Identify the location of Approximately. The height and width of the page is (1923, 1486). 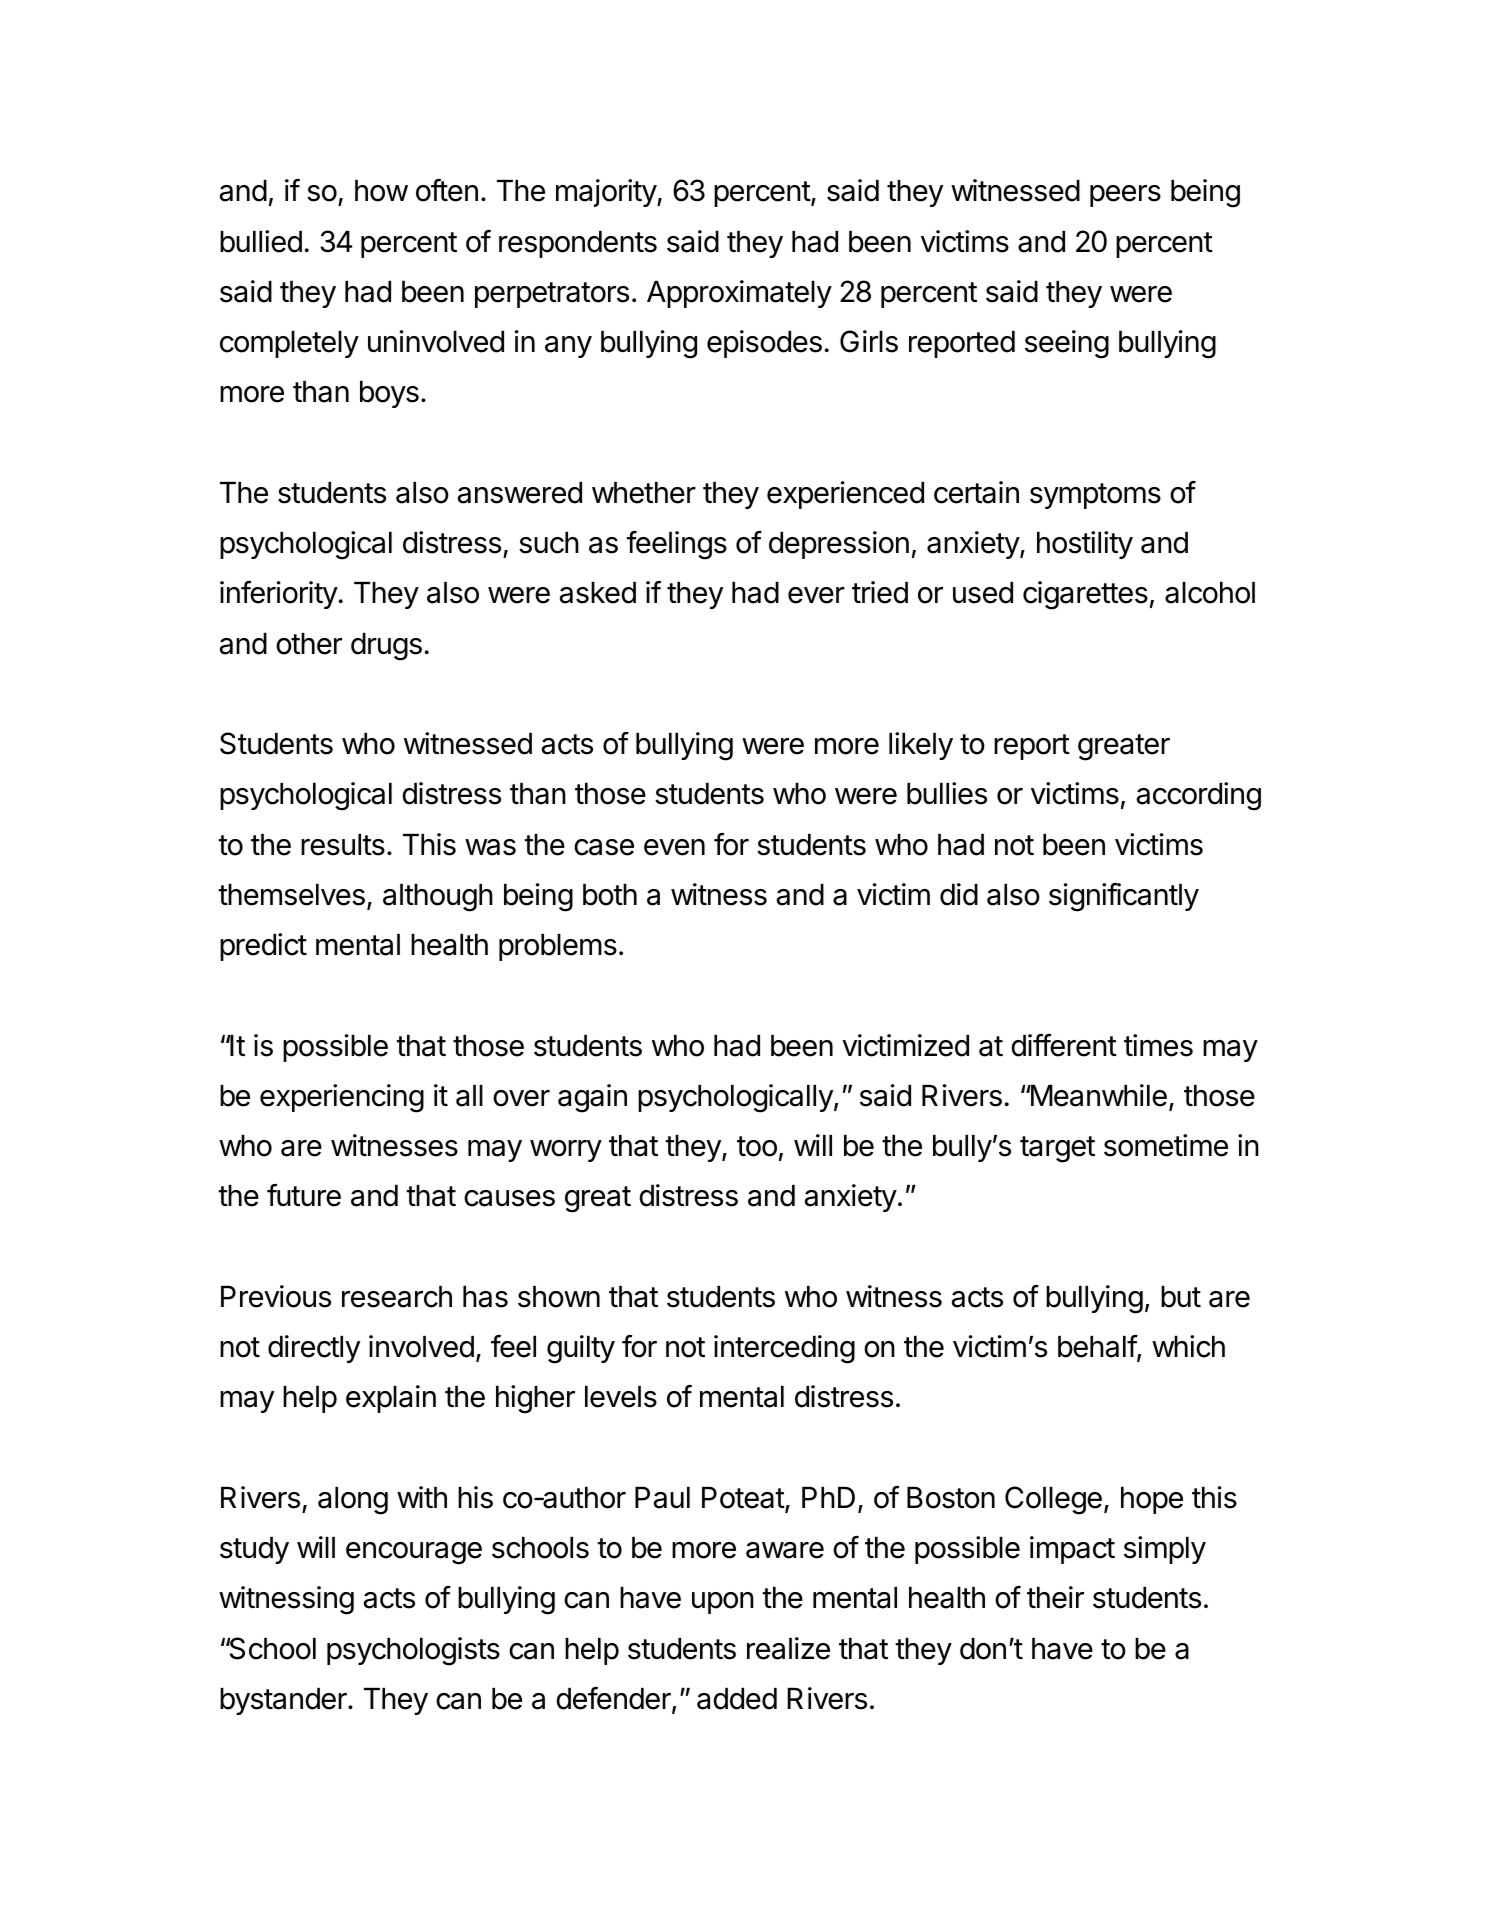
(739, 294).
